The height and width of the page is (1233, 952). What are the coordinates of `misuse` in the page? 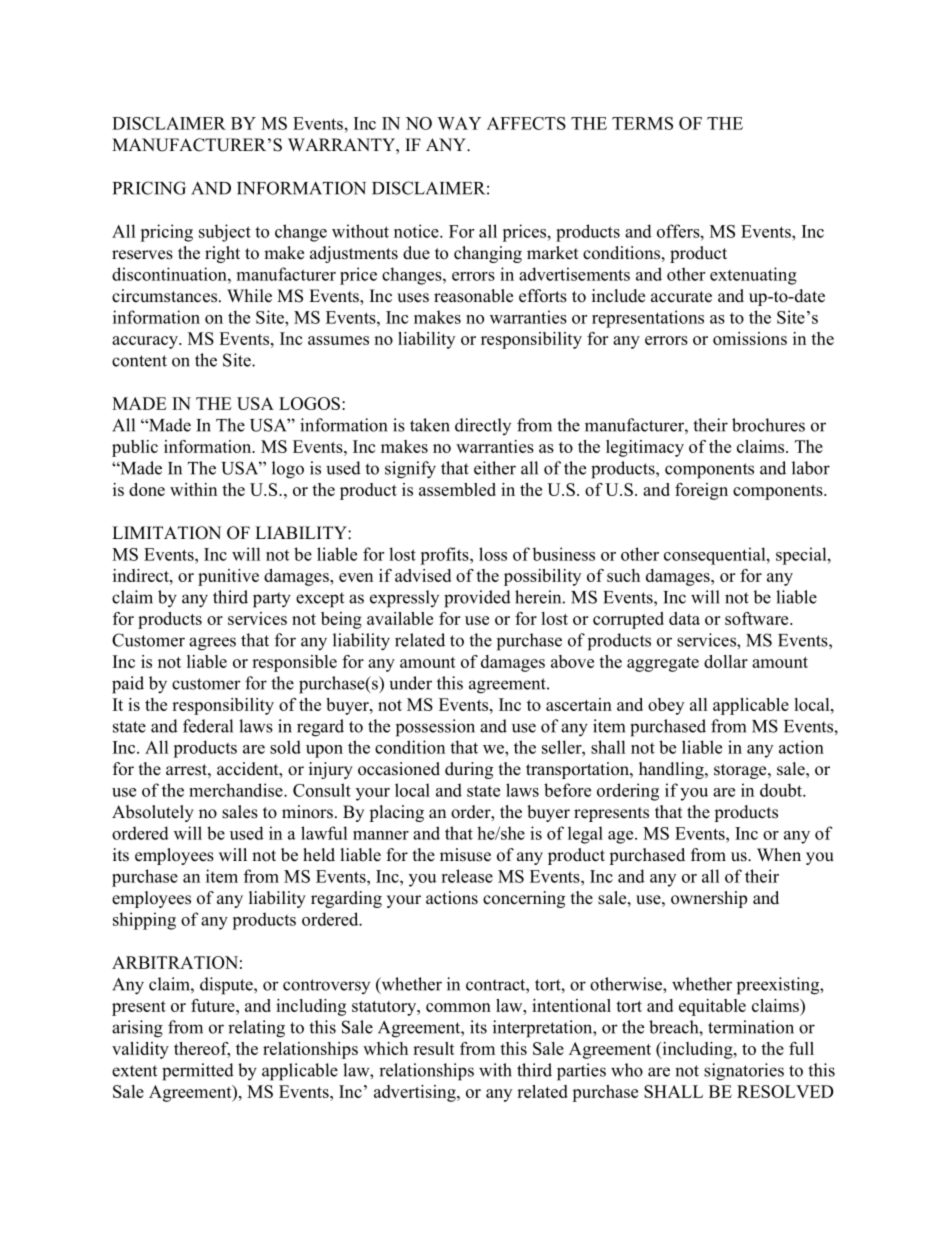 It's located at (465, 855).
